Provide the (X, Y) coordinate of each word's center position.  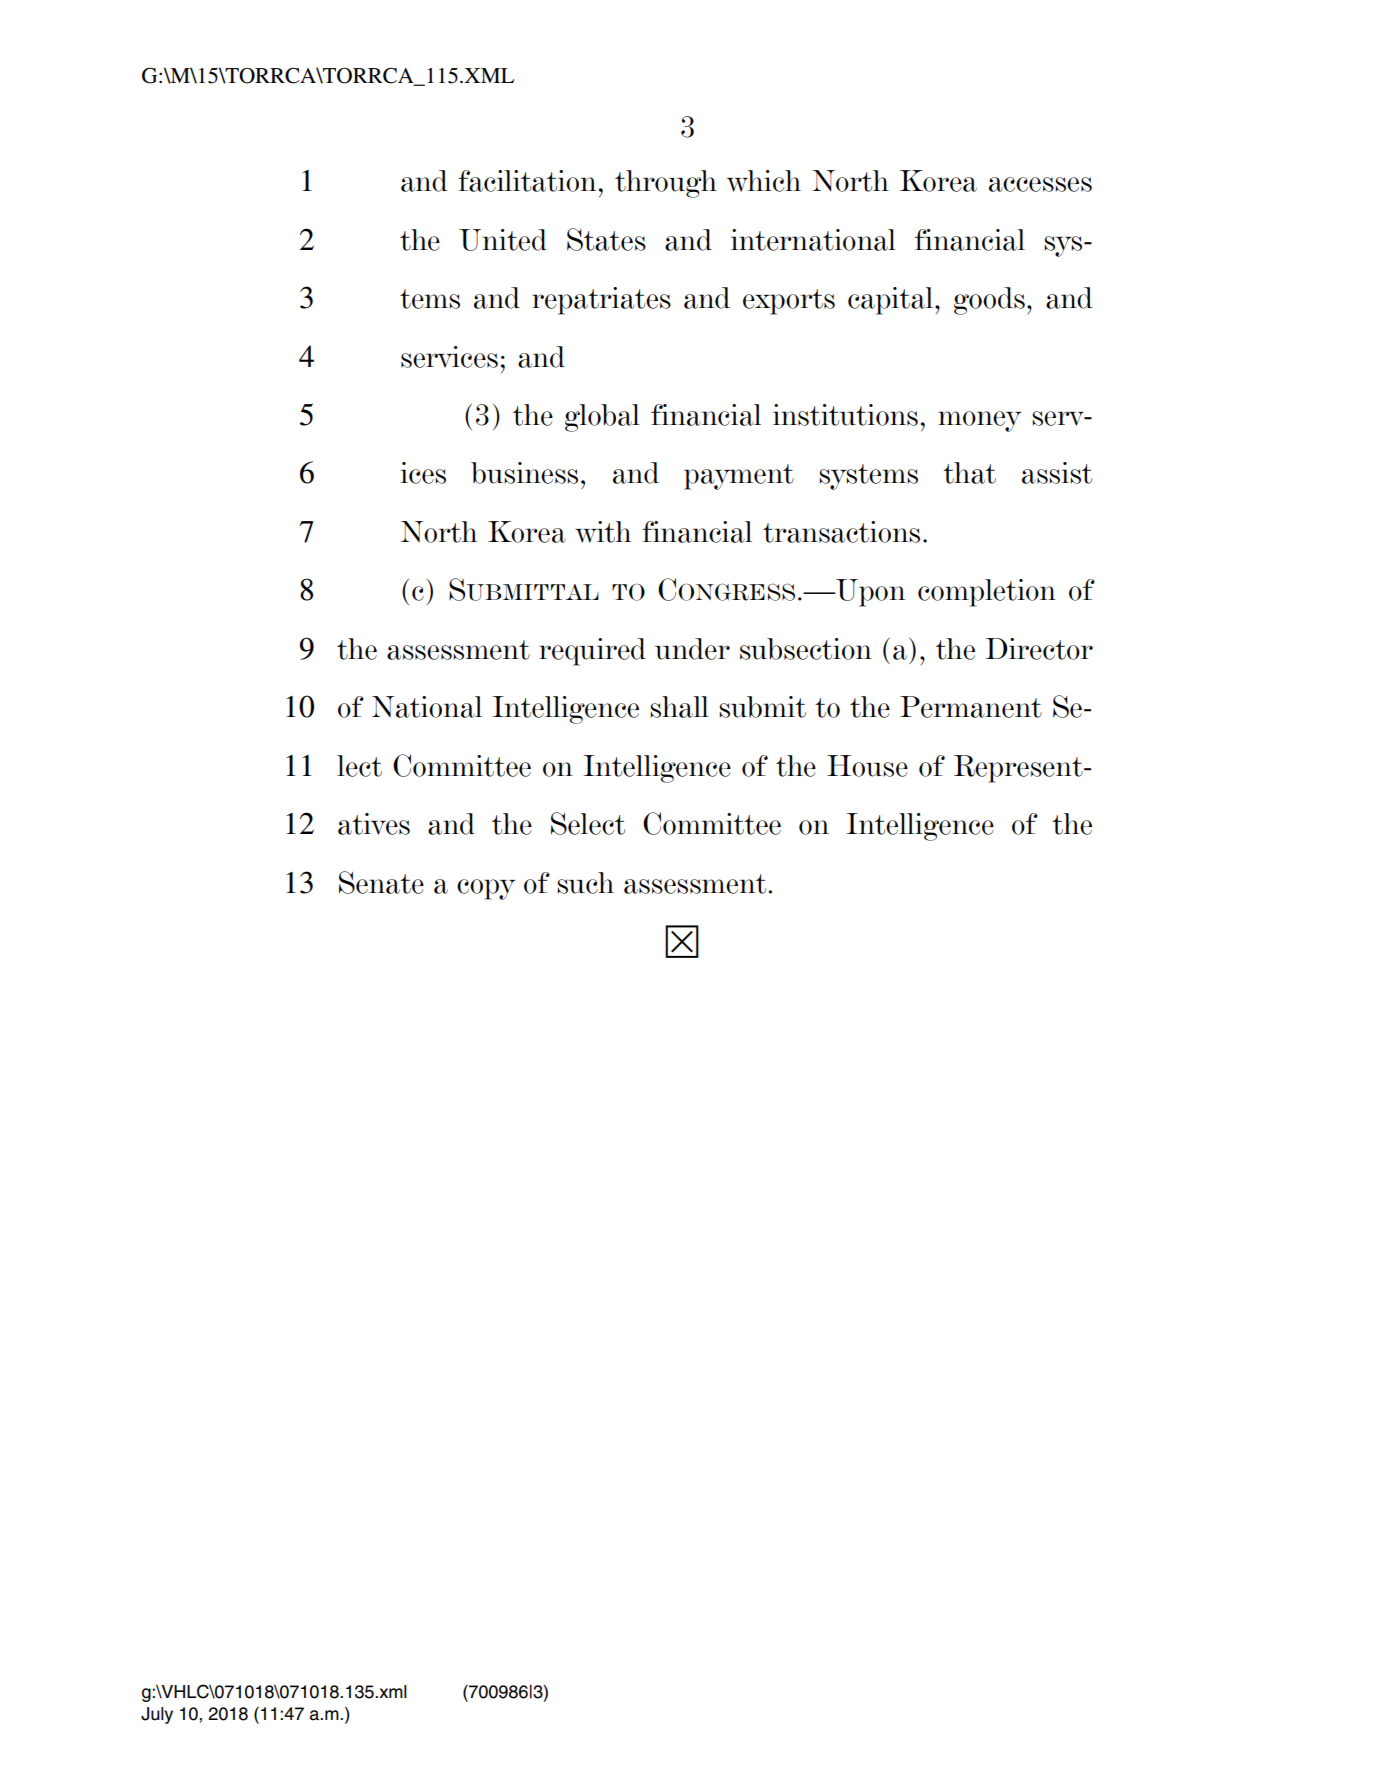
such (585, 883)
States (606, 239)
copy (486, 889)
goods (989, 301)
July (157, 1715)
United (503, 240)
